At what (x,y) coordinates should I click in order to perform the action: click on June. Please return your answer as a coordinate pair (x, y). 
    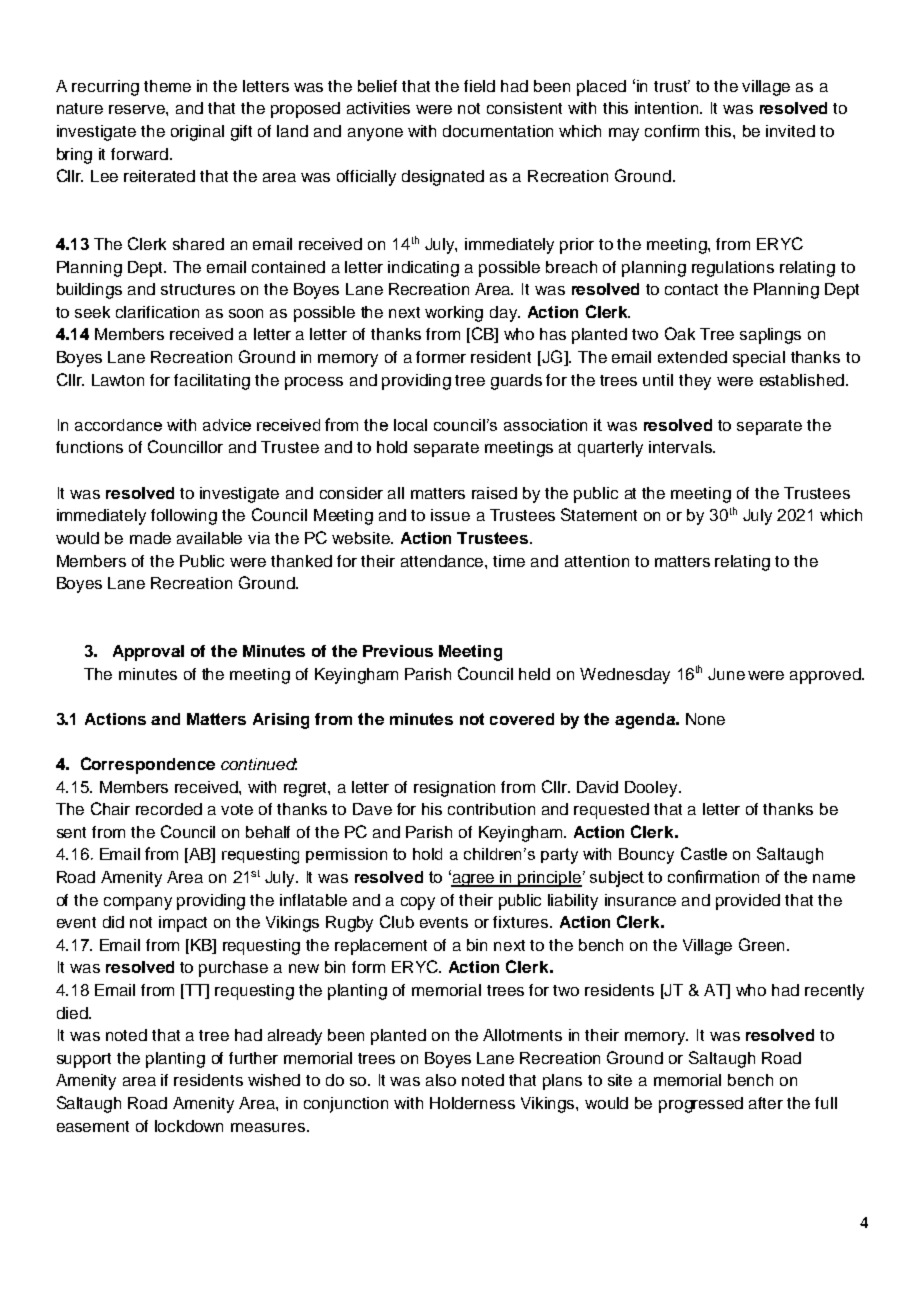
    Looking at the image, I should click on (726, 674).
